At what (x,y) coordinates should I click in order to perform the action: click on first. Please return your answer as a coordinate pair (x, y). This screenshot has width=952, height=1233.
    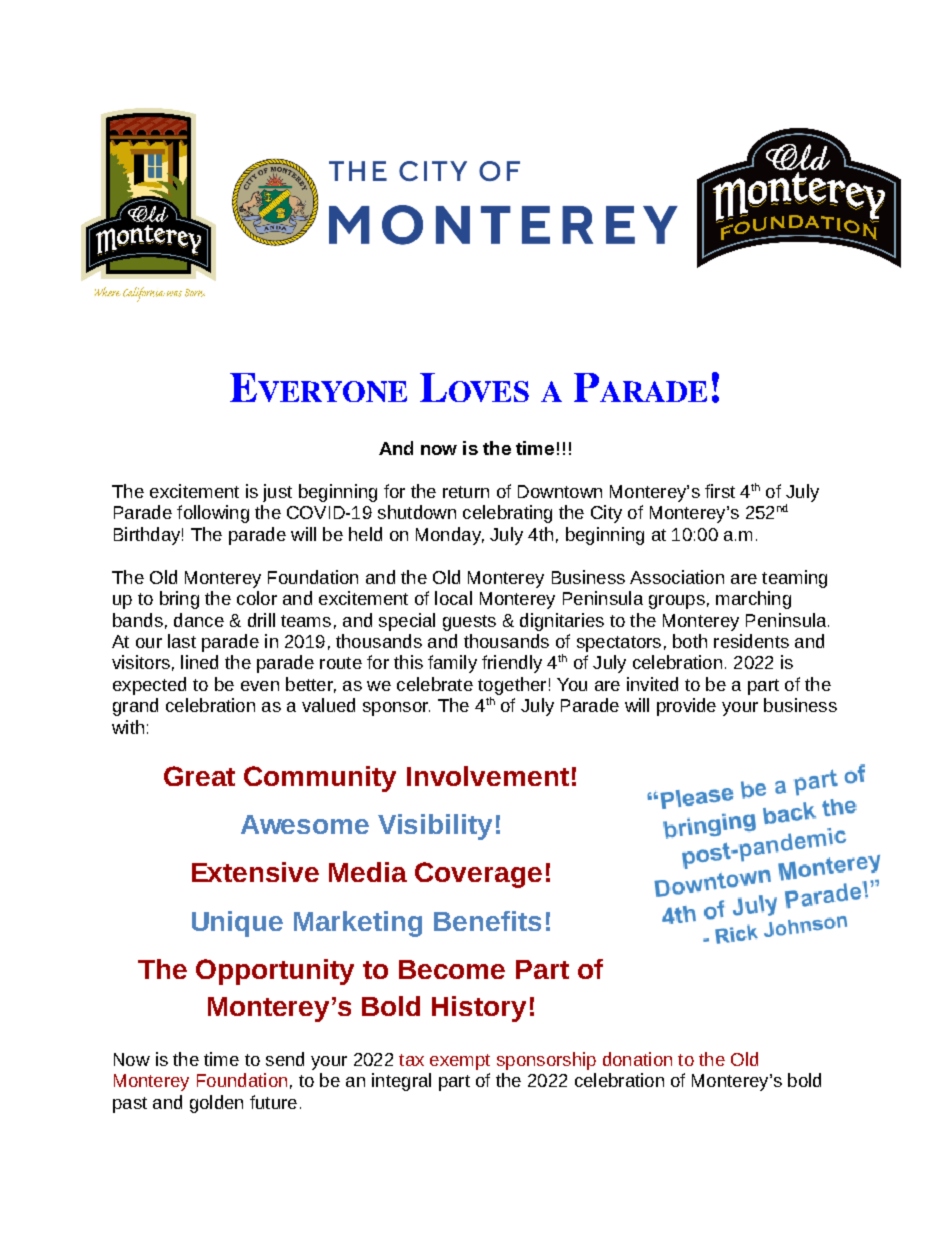
    Looking at the image, I should click on (720, 491).
